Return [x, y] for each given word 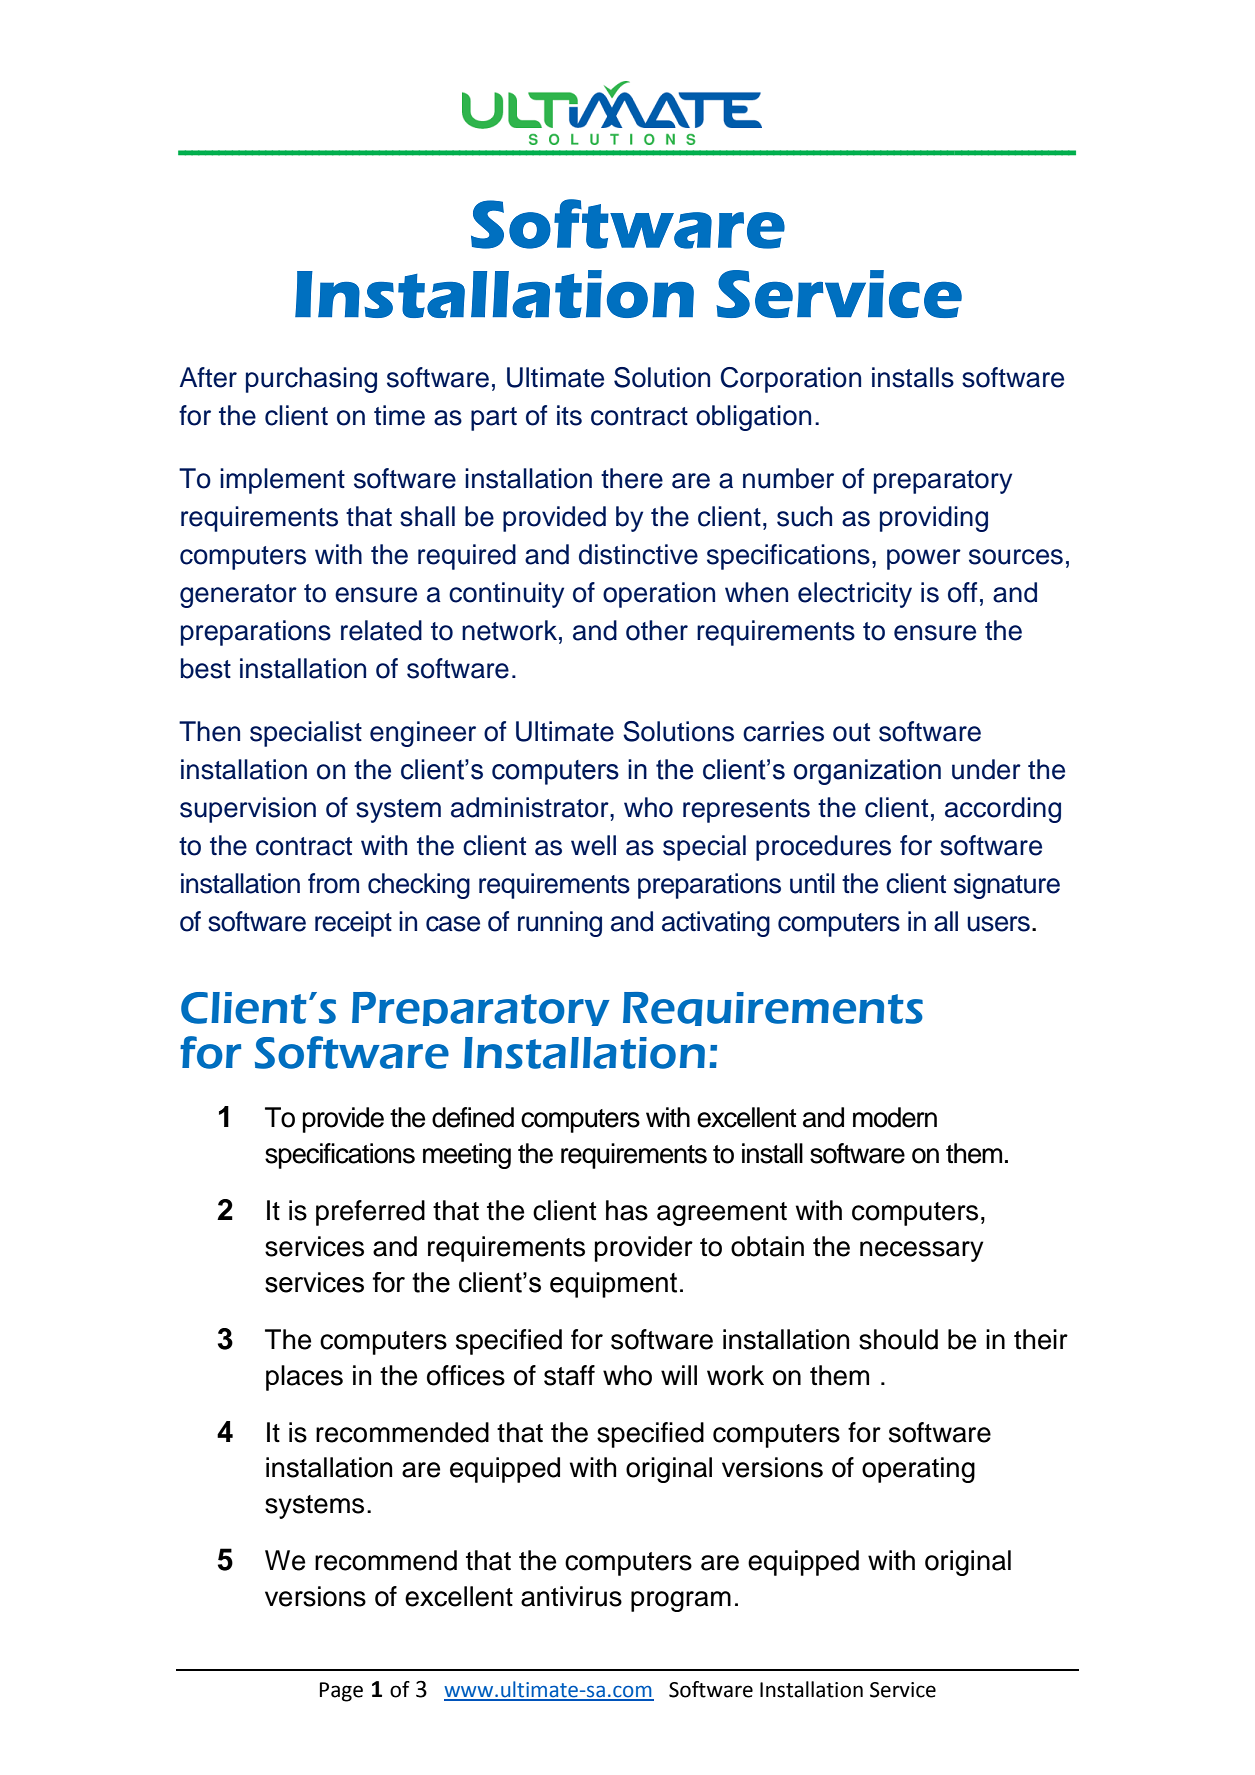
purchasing [311, 380]
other [657, 630]
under [986, 769]
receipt [353, 924]
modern [895, 1117]
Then [209, 731]
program [681, 1601]
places [304, 1378]
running [560, 924]
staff [569, 1375]
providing [934, 519]
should [898, 1339]
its [569, 415]
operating [918, 1470]
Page [341, 1692]
